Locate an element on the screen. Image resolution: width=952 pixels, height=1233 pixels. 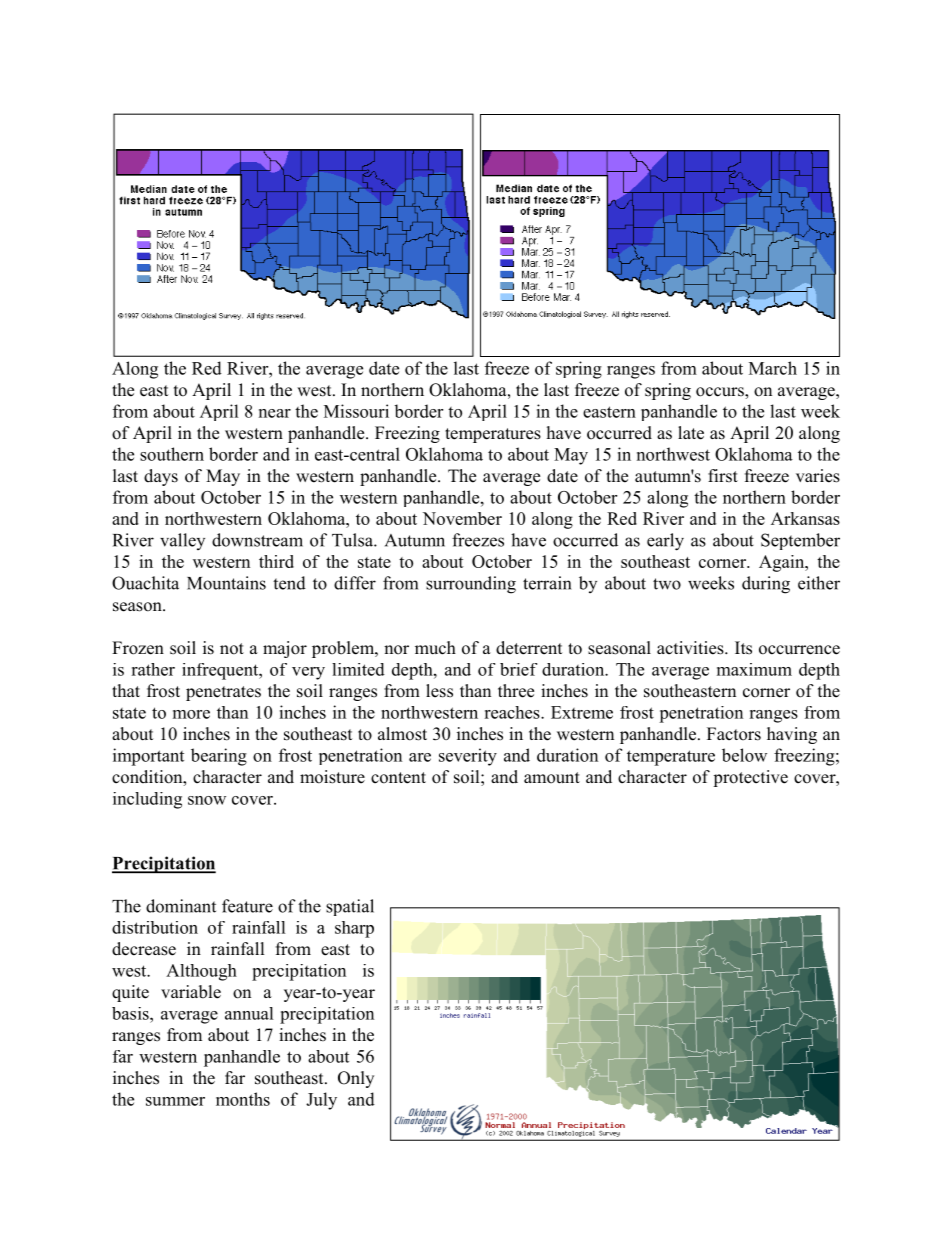
snow is located at coordinates (207, 800).
